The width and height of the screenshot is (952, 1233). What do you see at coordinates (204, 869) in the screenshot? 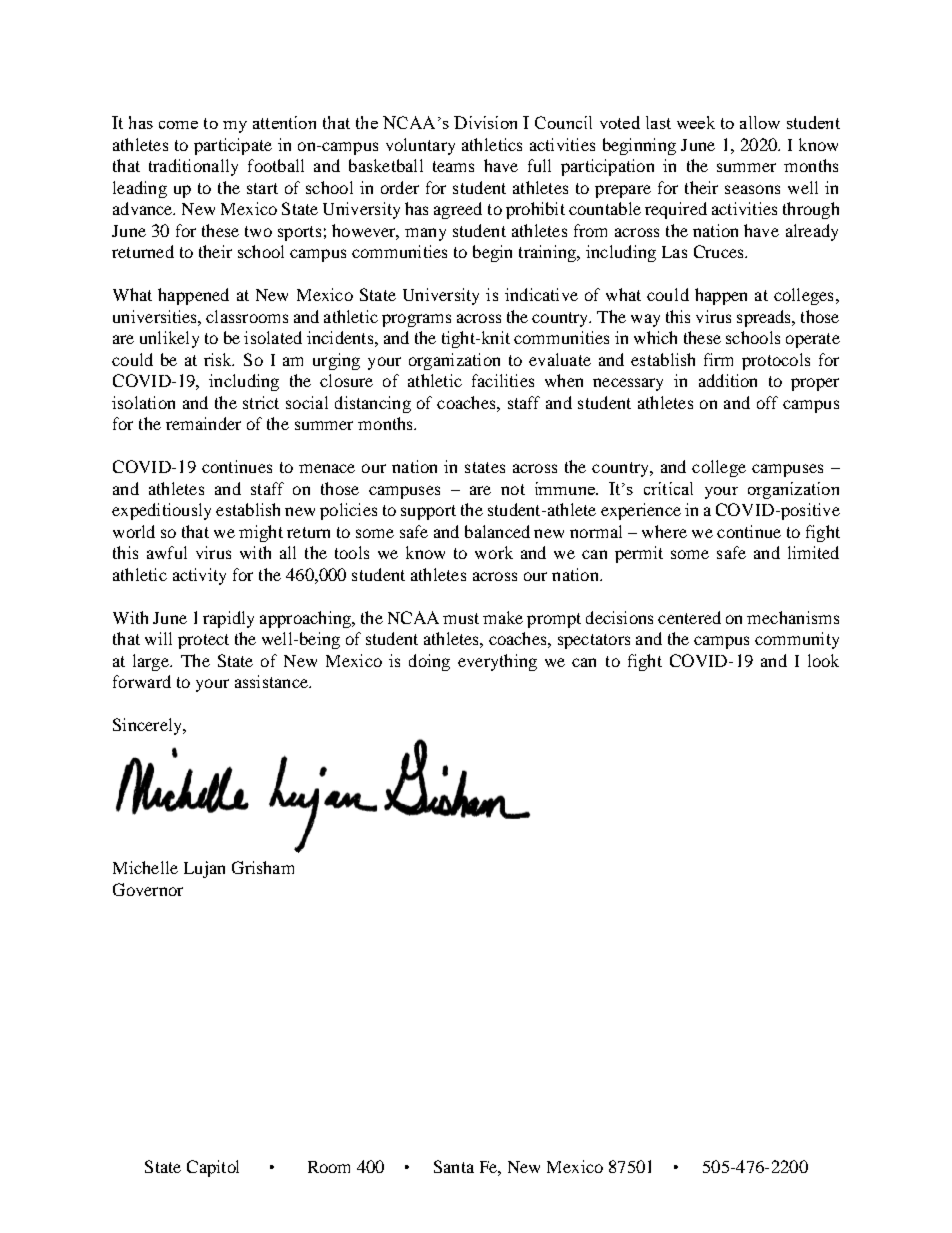
I see `Lujan` at bounding box center [204, 869].
